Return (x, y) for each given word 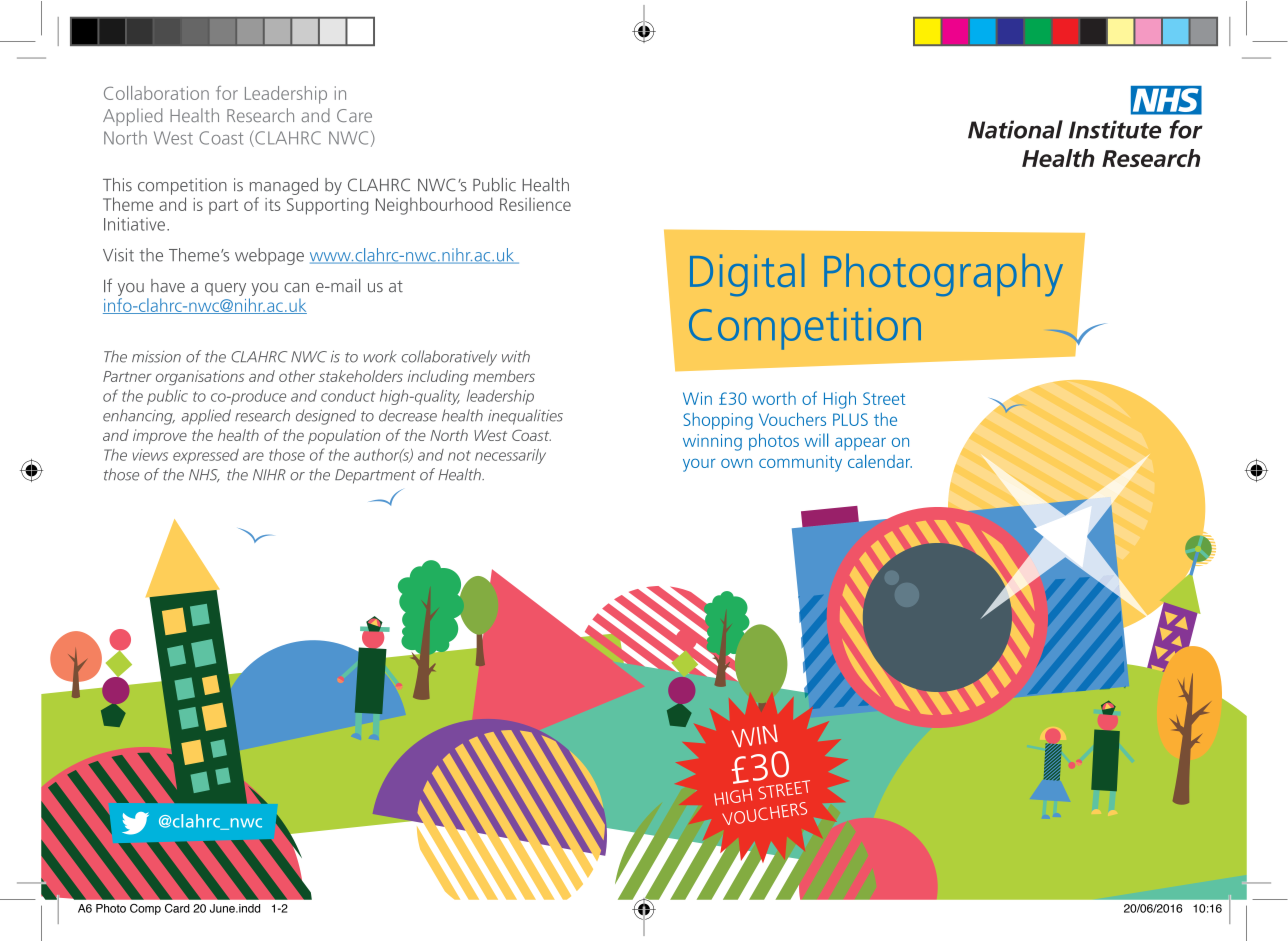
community (800, 463)
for (227, 93)
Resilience (535, 204)
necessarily (510, 456)
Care (354, 115)
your (699, 465)
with (516, 356)
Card (177, 908)
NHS (204, 475)
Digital (747, 275)
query (225, 289)
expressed (206, 456)
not (459, 455)
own (737, 463)
